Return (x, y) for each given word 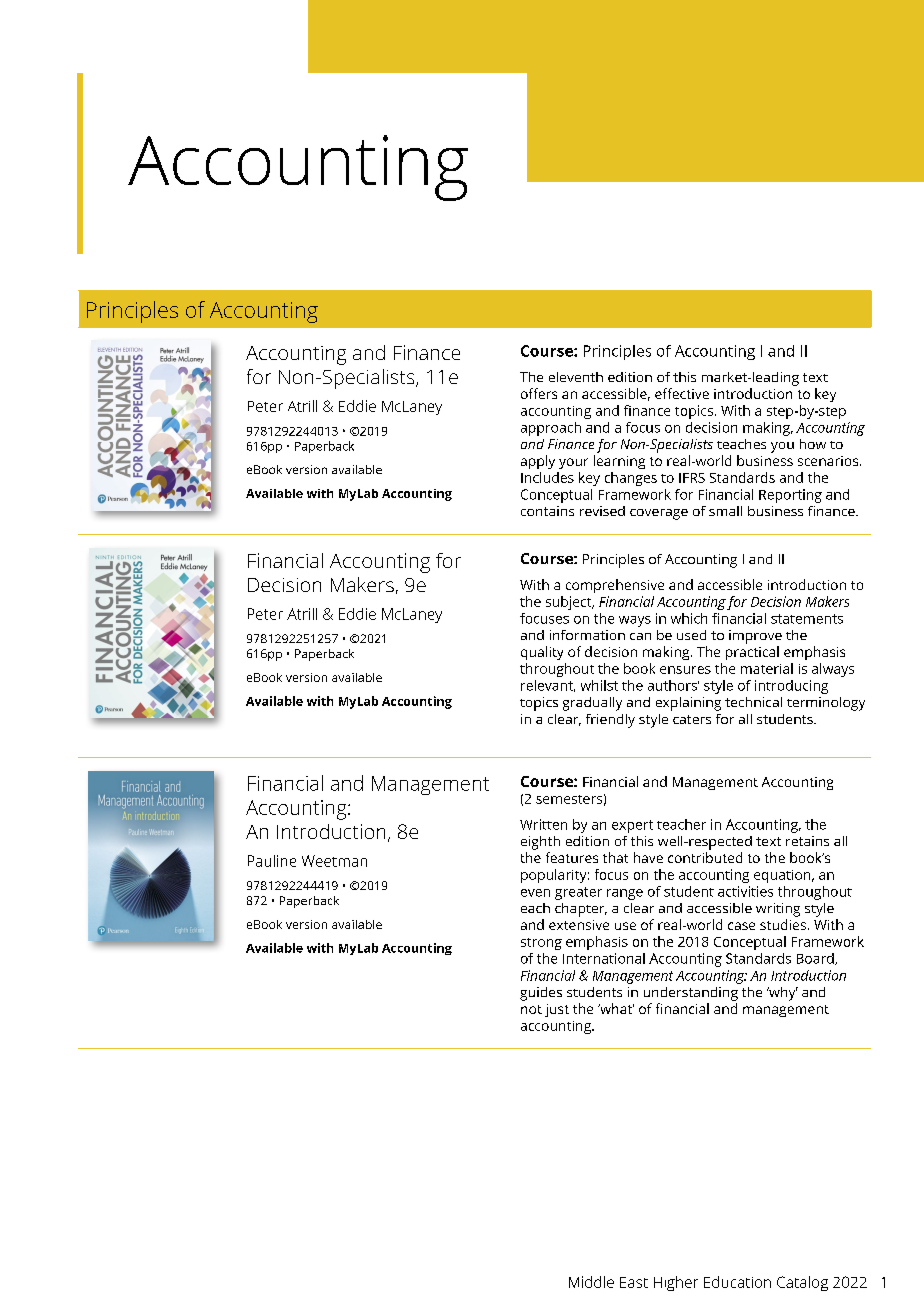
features (572, 857)
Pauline (272, 861)
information (587, 635)
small (725, 511)
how (813, 444)
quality (542, 653)
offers (539, 393)
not (531, 1009)
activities (745, 891)
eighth (540, 843)
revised (602, 511)
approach (551, 429)
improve (755, 637)
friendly (610, 721)
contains (547, 511)
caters (692, 719)
